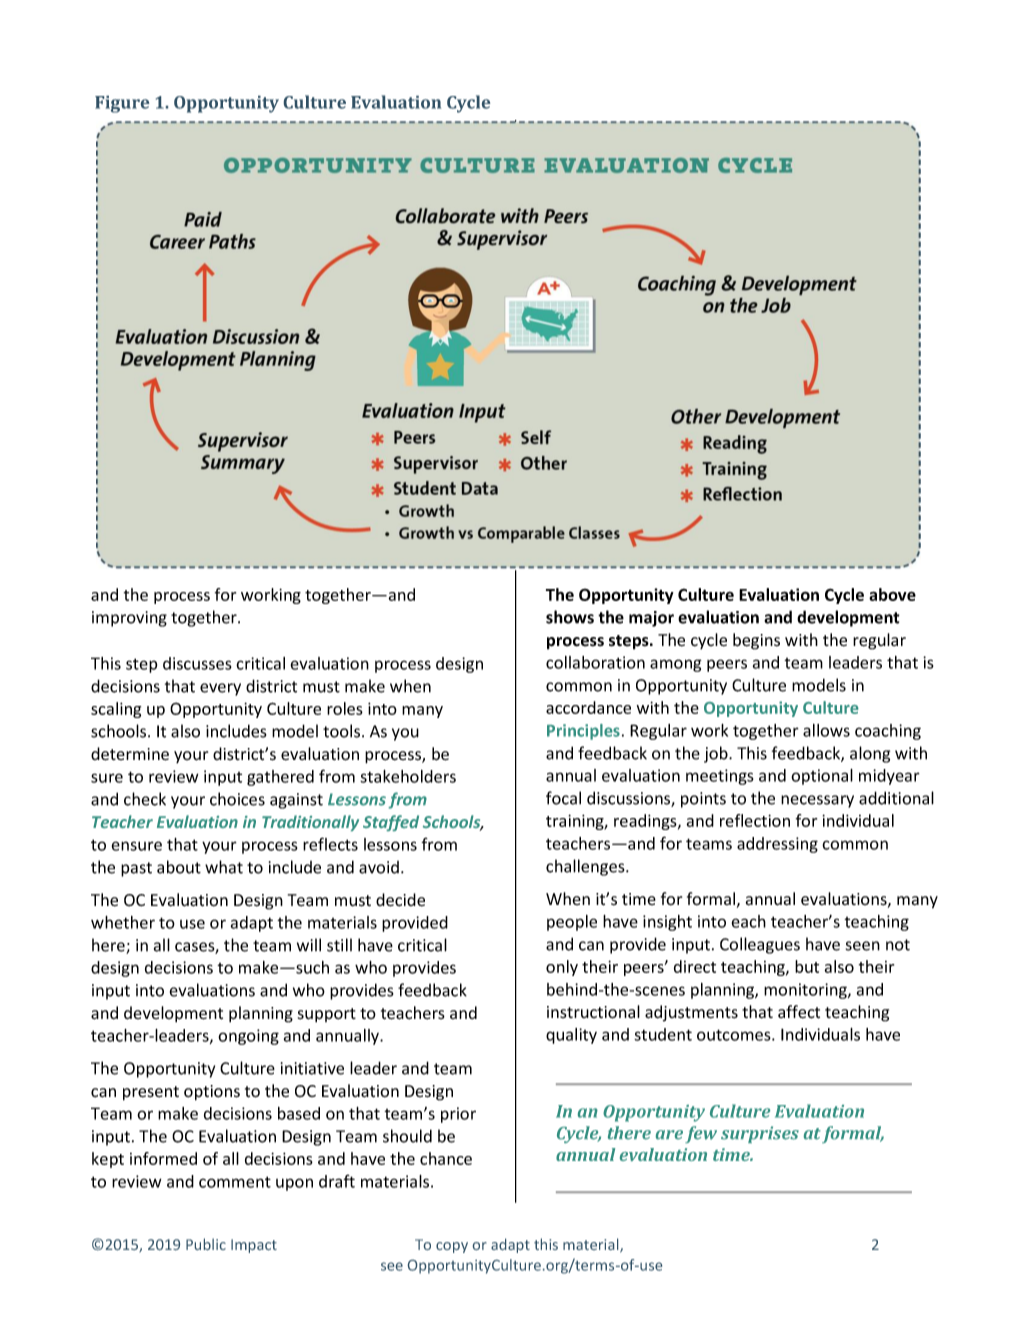 The width and height of the page is (1031, 1334). I want to click on Figure, so click(122, 104).
